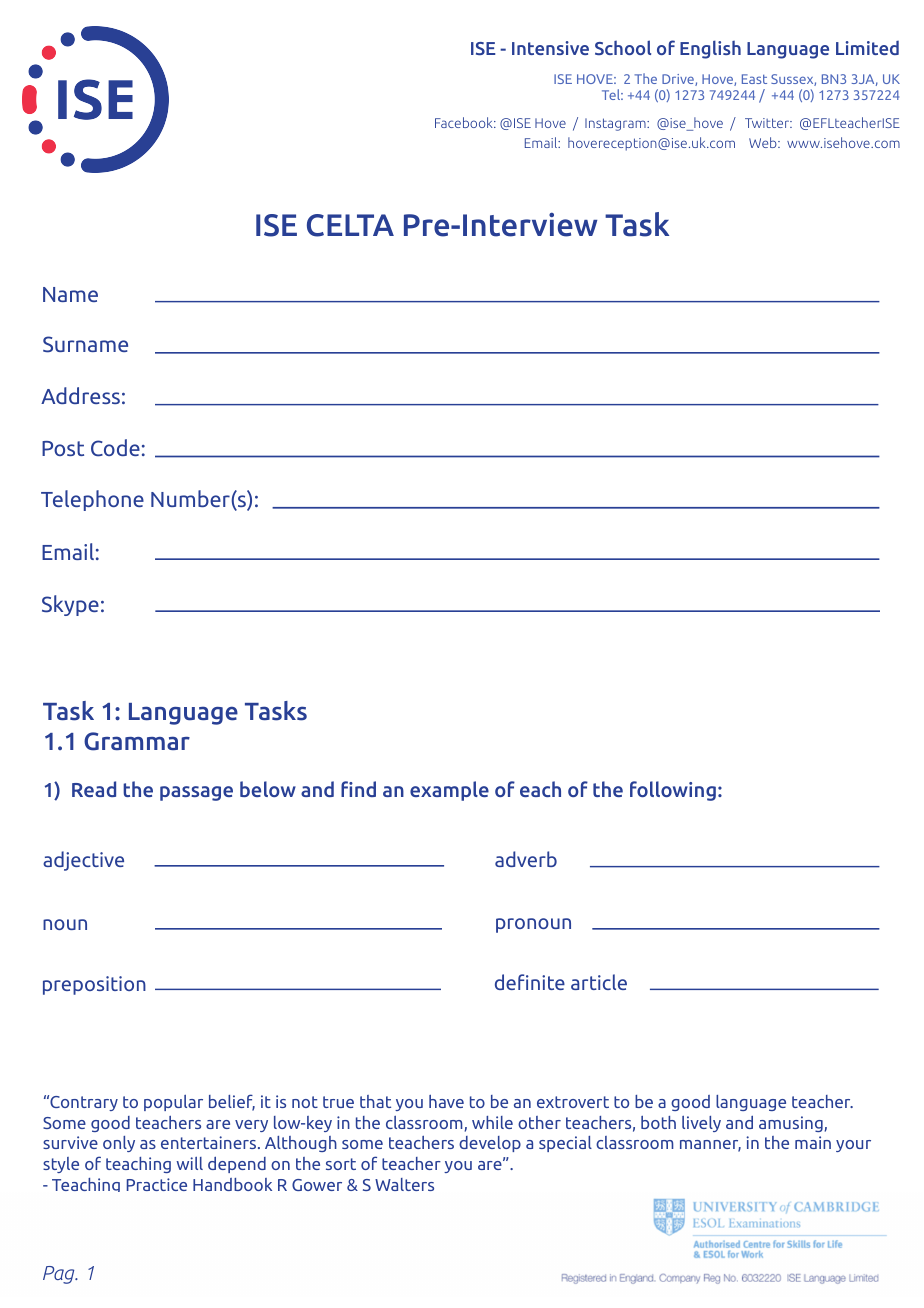 The height and width of the image is (1308, 924). What do you see at coordinates (764, 142) in the image?
I see `Web` at bounding box center [764, 142].
